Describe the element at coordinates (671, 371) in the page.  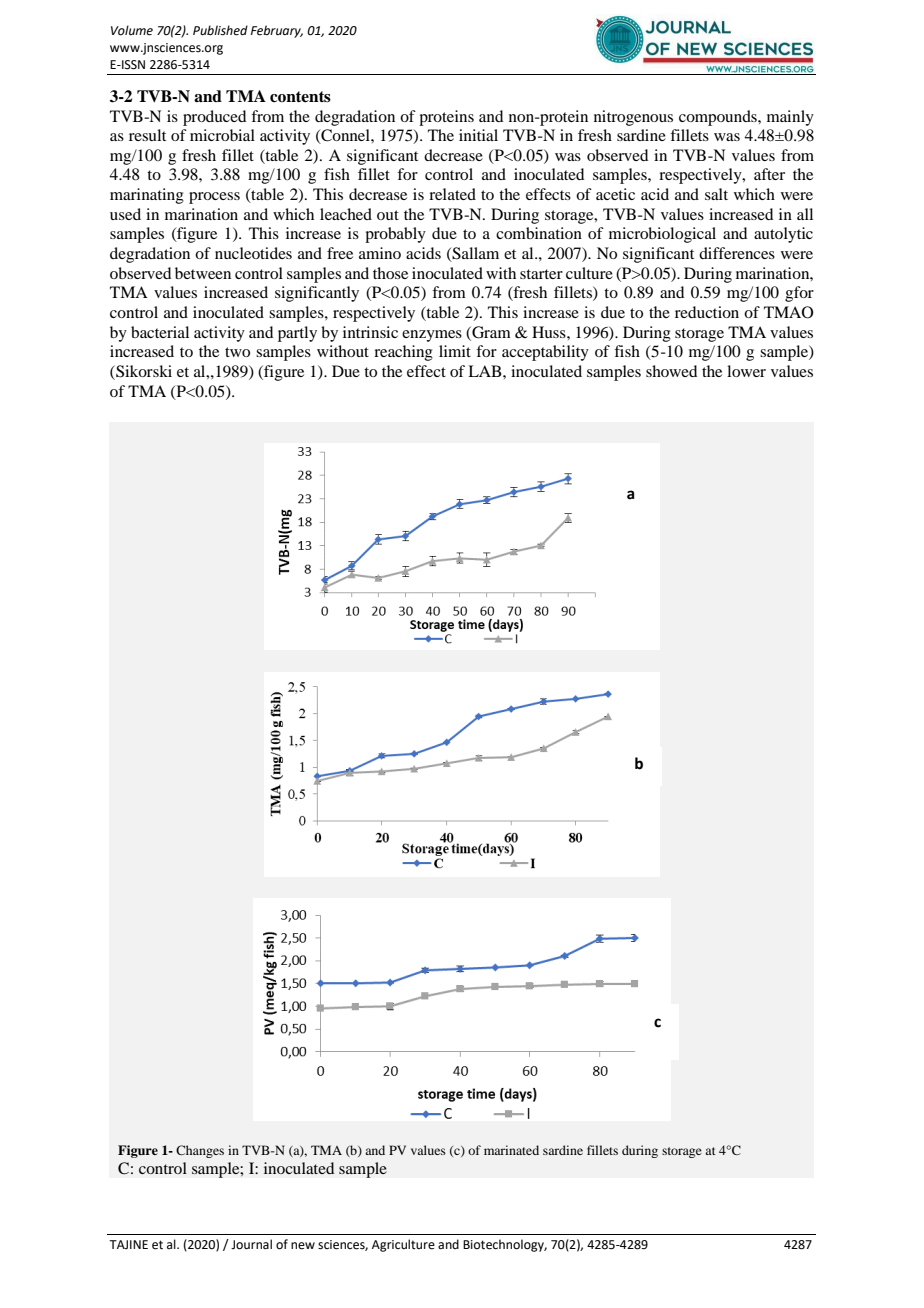
I see `showed` at that location.
